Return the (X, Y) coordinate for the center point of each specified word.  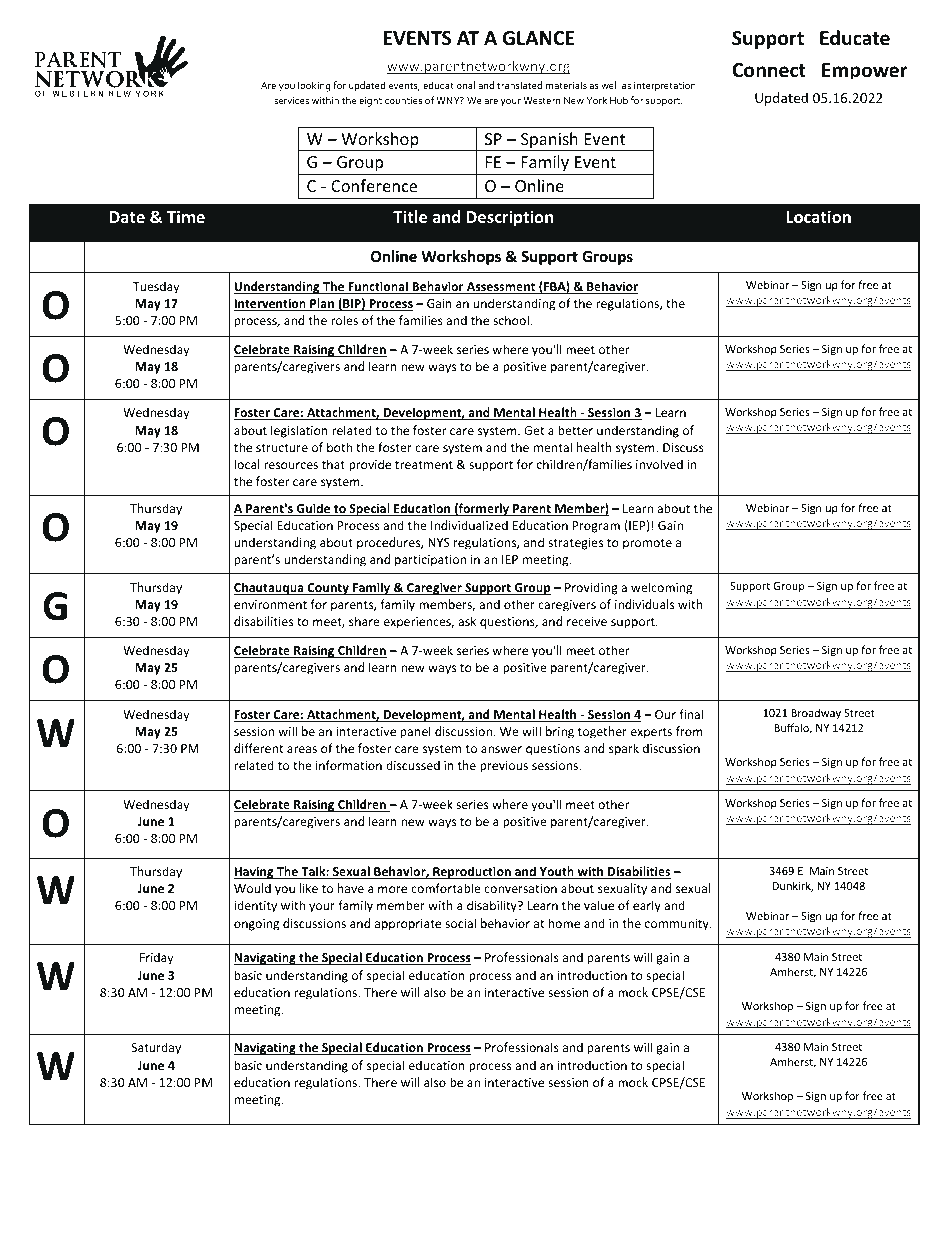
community (678, 925)
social (460, 923)
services (291, 100)
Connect (769, 70)
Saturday (156, 1048)
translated (519, 85)
